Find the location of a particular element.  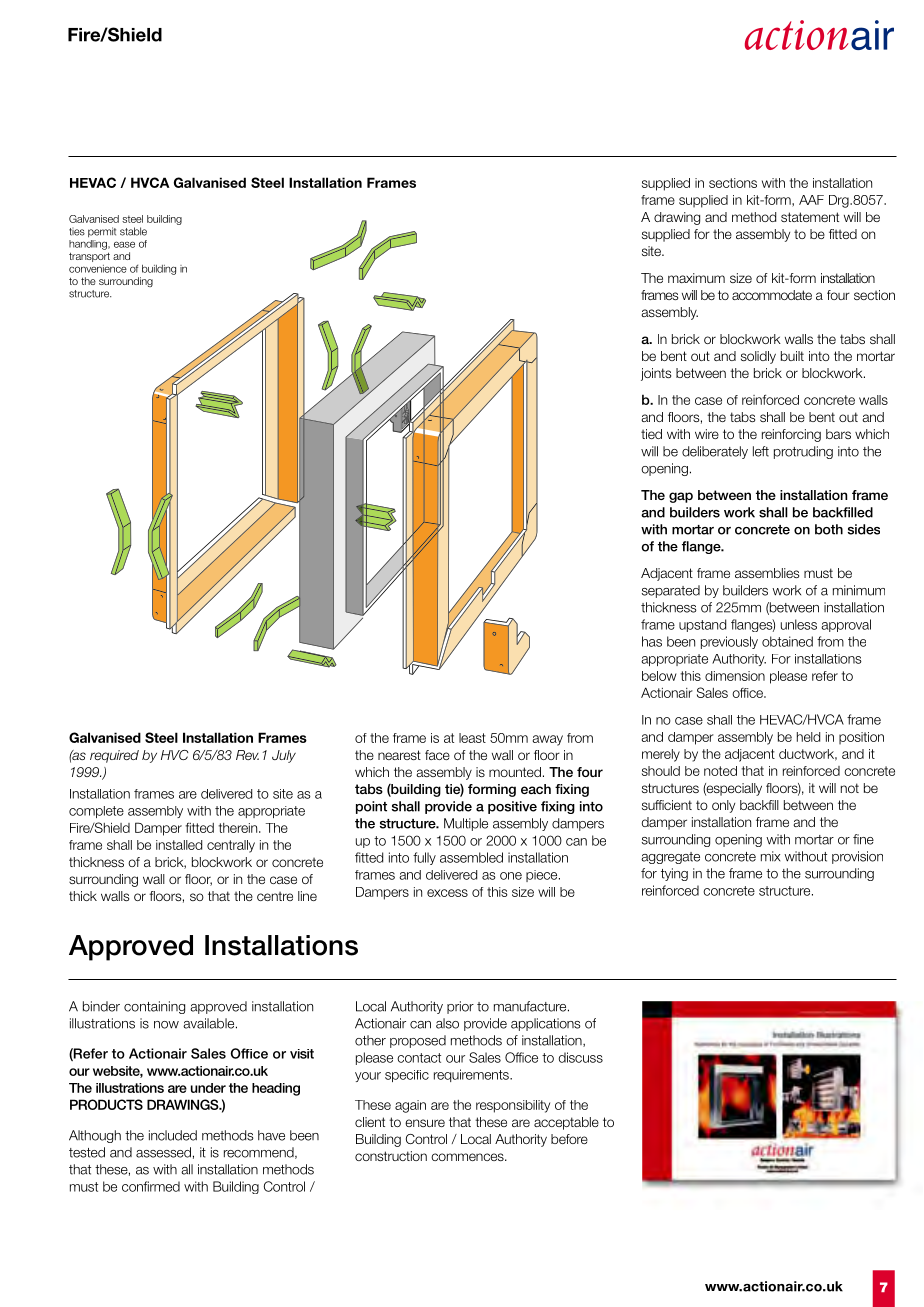

before is located at coordinates (569, 1139).
